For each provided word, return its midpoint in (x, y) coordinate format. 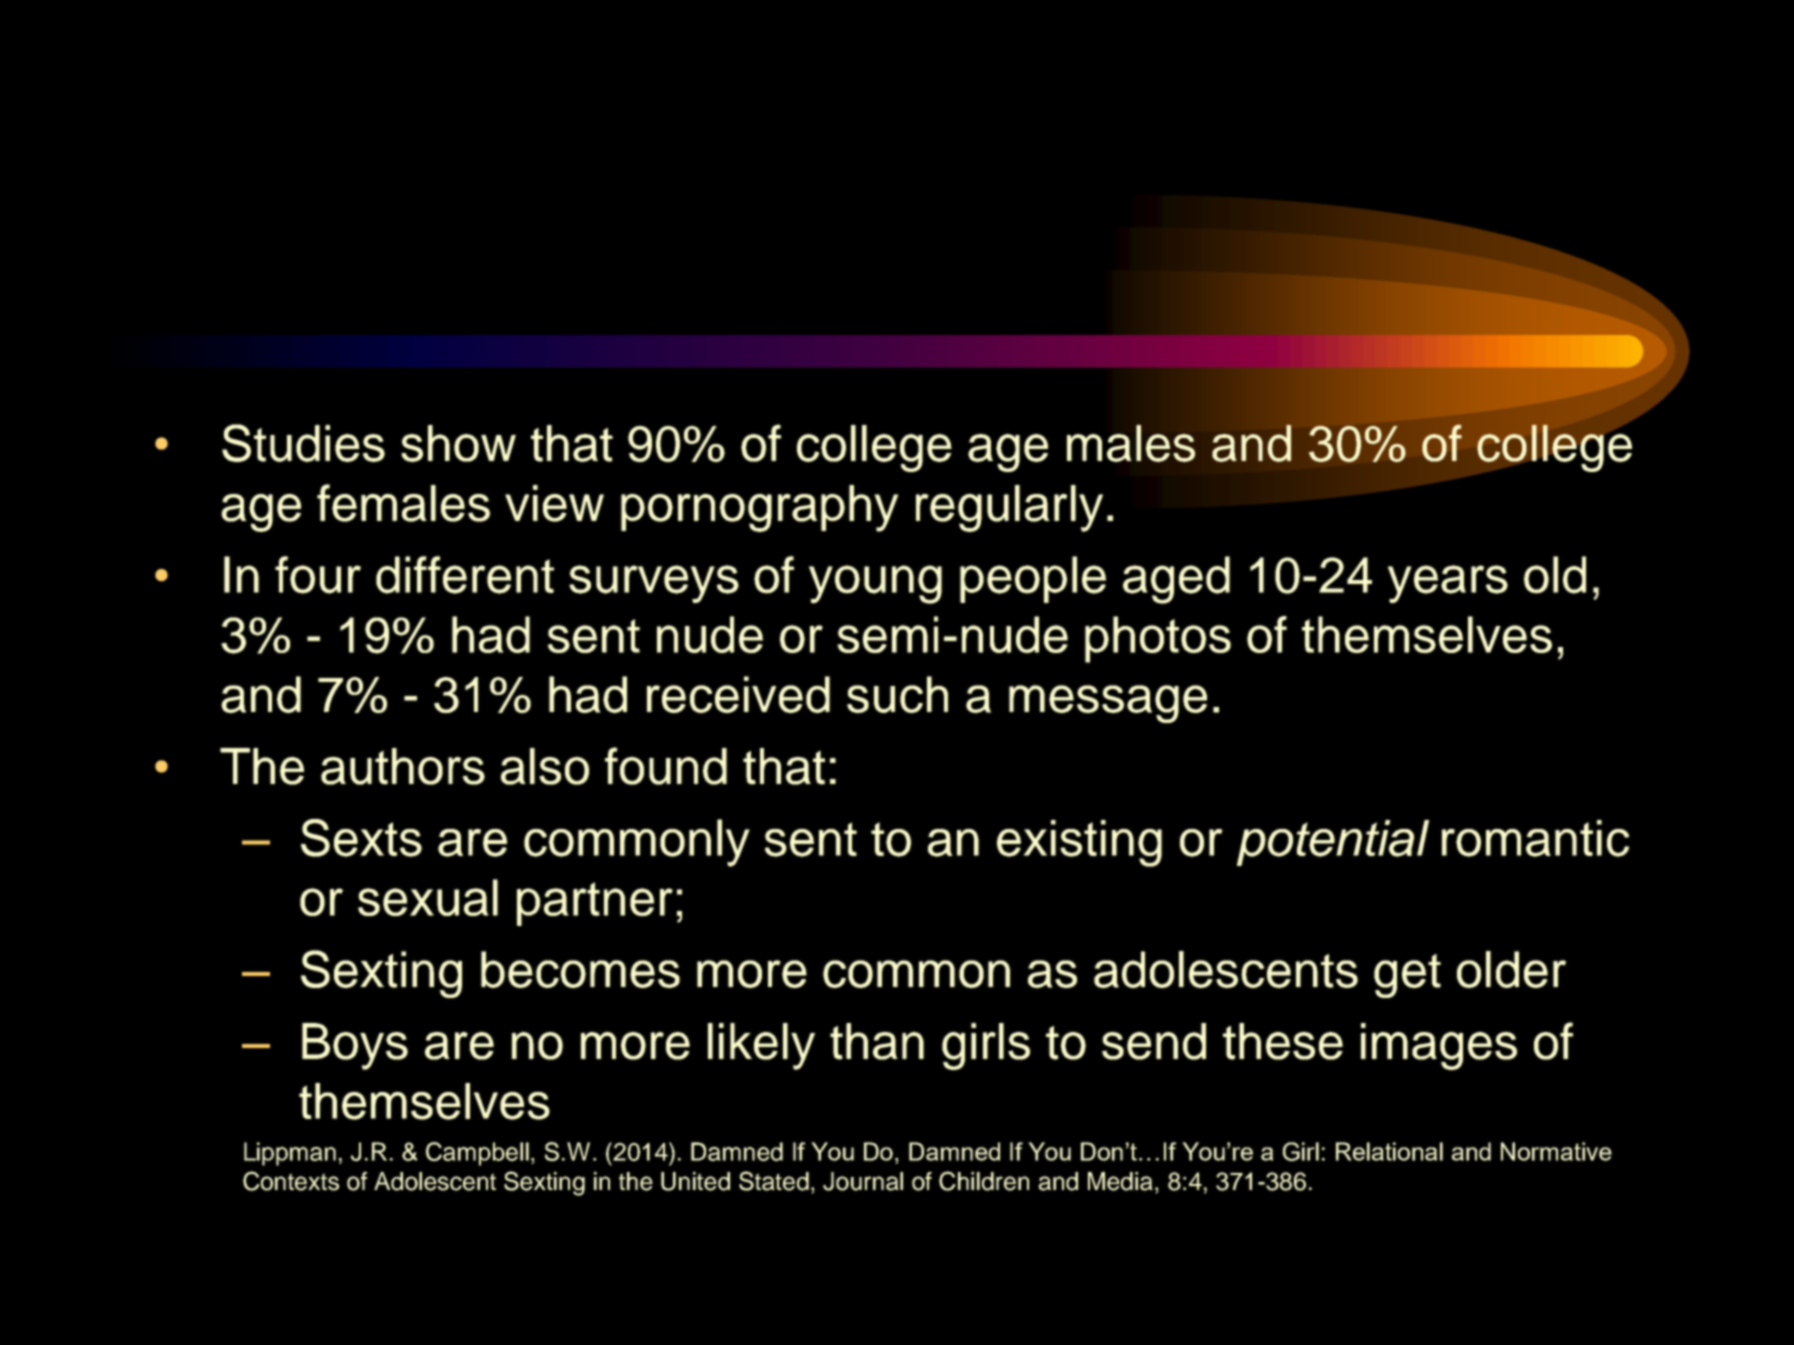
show (458, 443)
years (1448, 584)
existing (1079, 843)
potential (1333, 843)
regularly (1009, 508)
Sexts (361, 838)
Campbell (477, 1154)
